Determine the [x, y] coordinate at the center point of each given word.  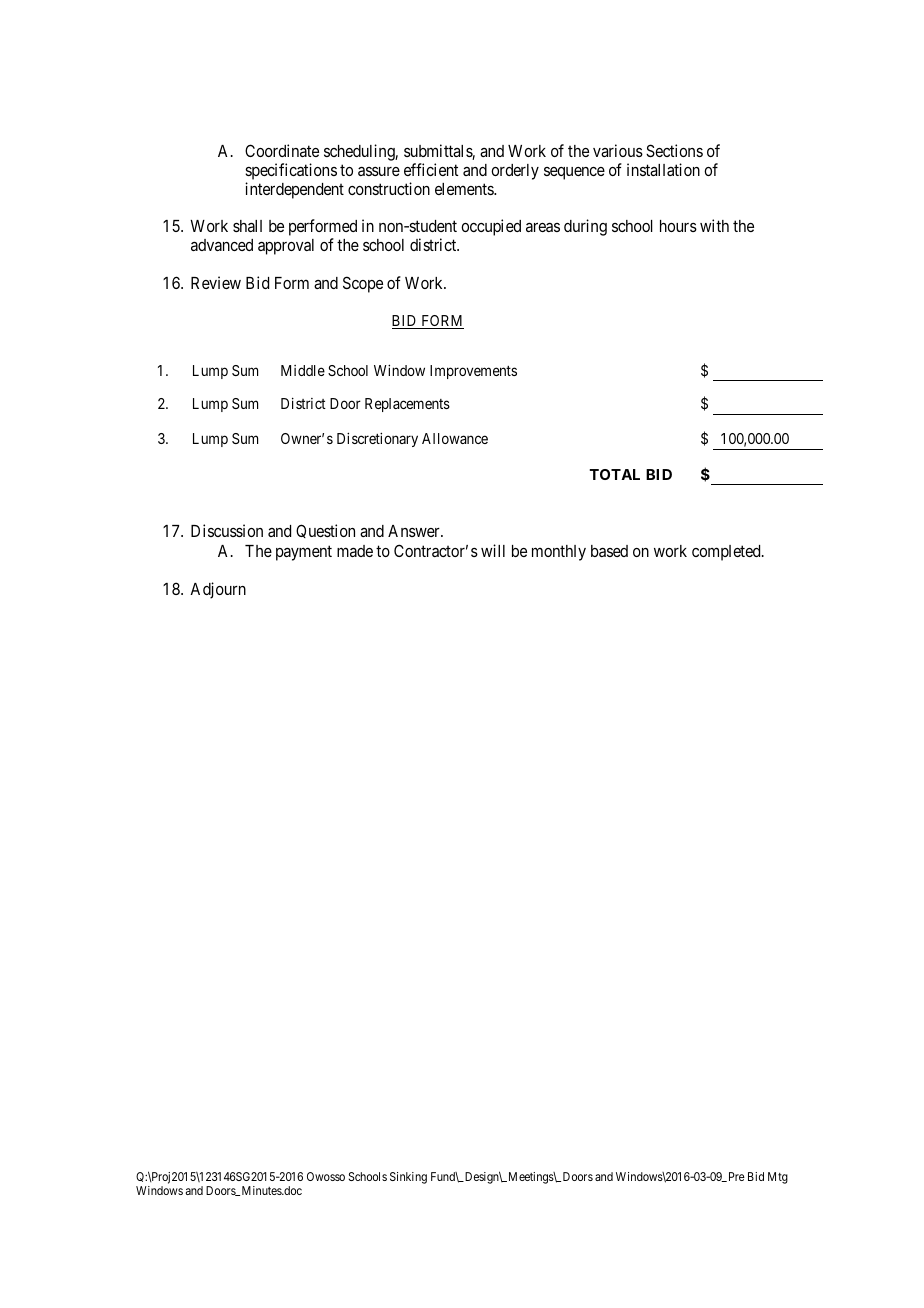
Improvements [473, 372]
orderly [515, 172]
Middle [303, 370]
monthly [559, 553]
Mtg [778, 1178]
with [714, 225]
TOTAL [614, 474]
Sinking [408, 1178]
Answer [415, 531]
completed [727, 553]
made [355, 551]
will [493, 550]
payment [304, 553]
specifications [291, 173]
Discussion [227, 530]
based [609, 551]
